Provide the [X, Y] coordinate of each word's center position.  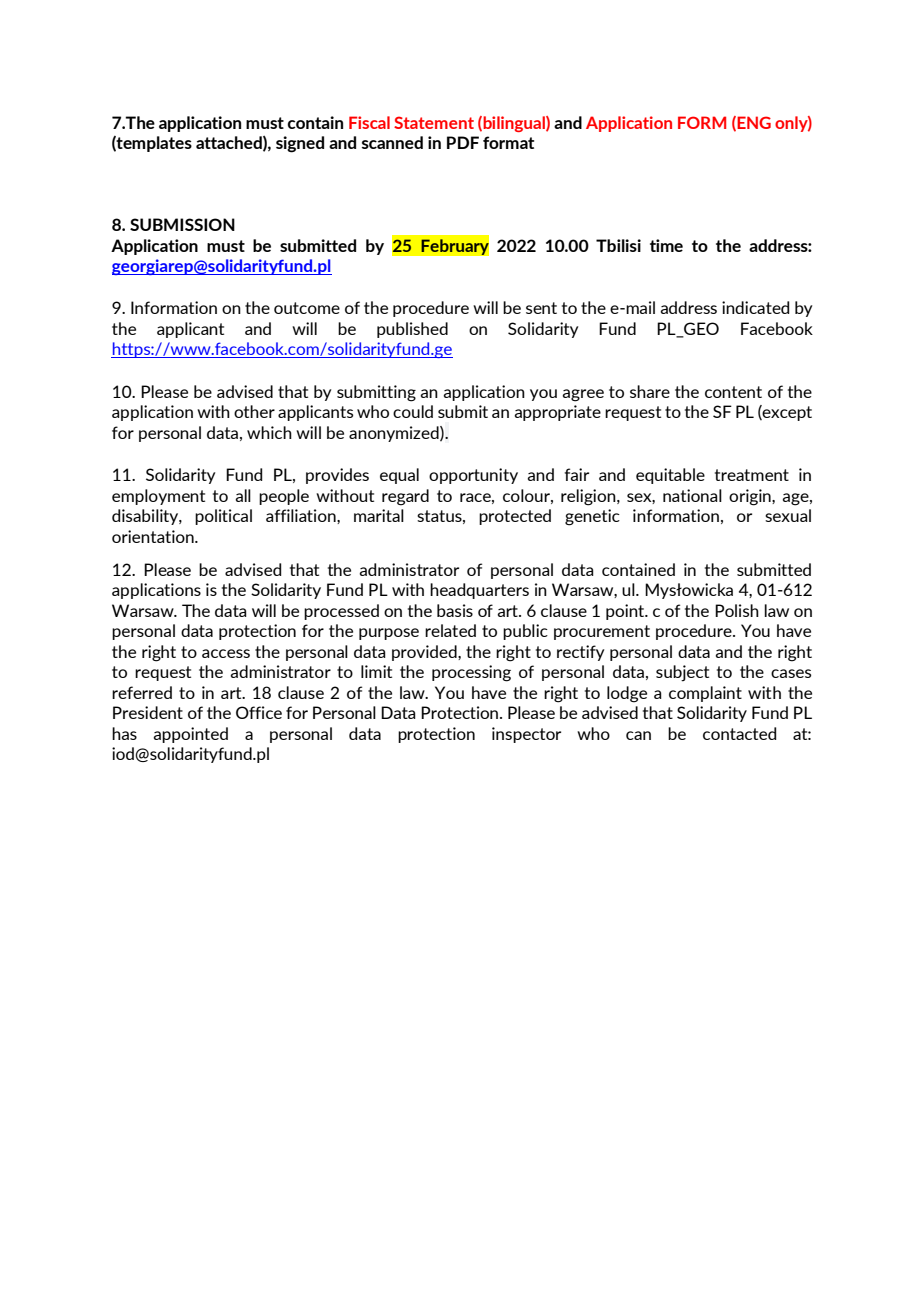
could [413, 411]
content [733, 392]
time [666, 245]
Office [259, 712]
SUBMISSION [182, 224]
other [254, 411]
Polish [737, 610]
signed [300, 144]
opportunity [473, 476]
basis [455, 610]
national [692, 495]
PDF [463, 142]
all [243, 495]
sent [541, 308]
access [226, 653]
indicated [755, 307]
